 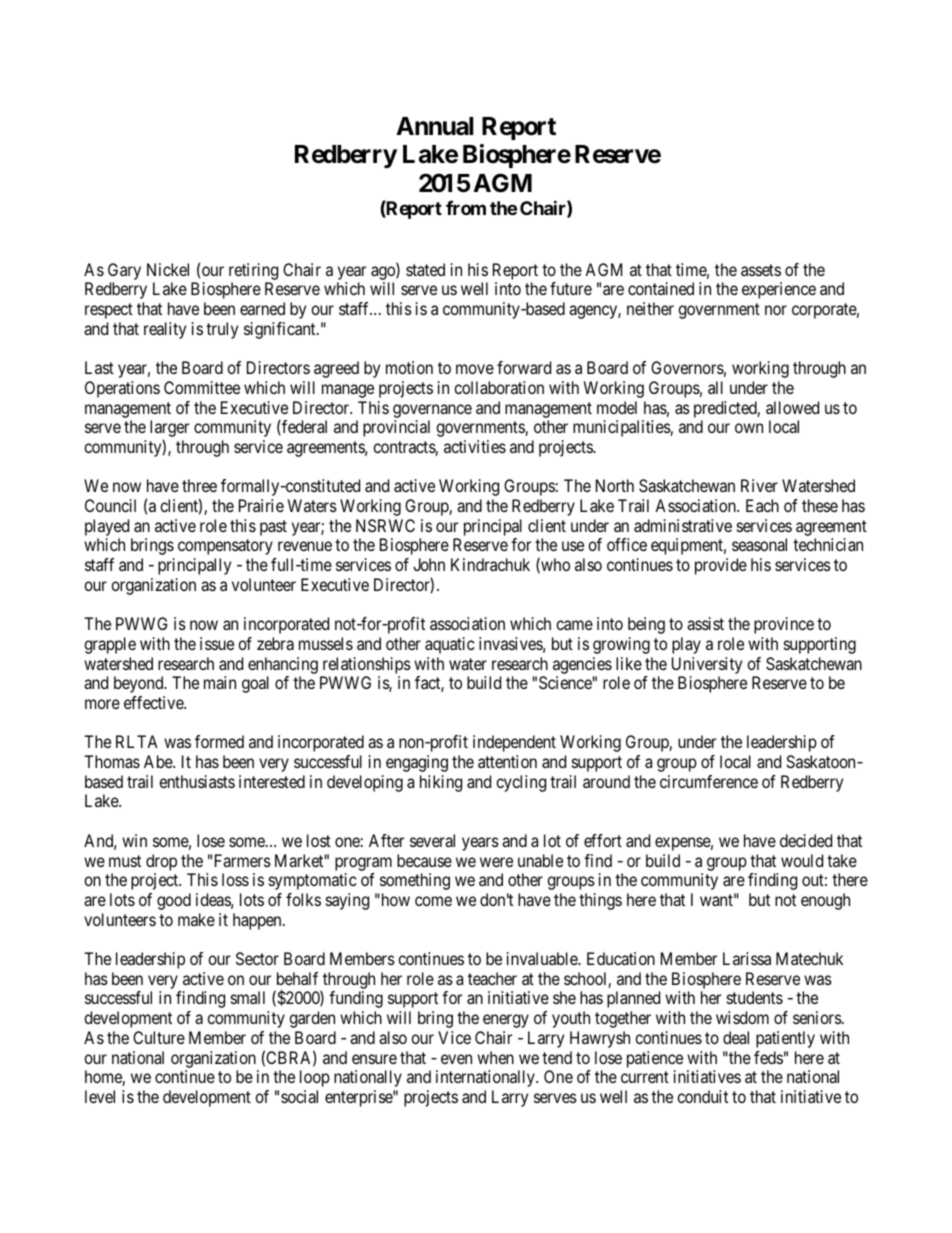 I want to click on decided, so click(x=806, y=840).
